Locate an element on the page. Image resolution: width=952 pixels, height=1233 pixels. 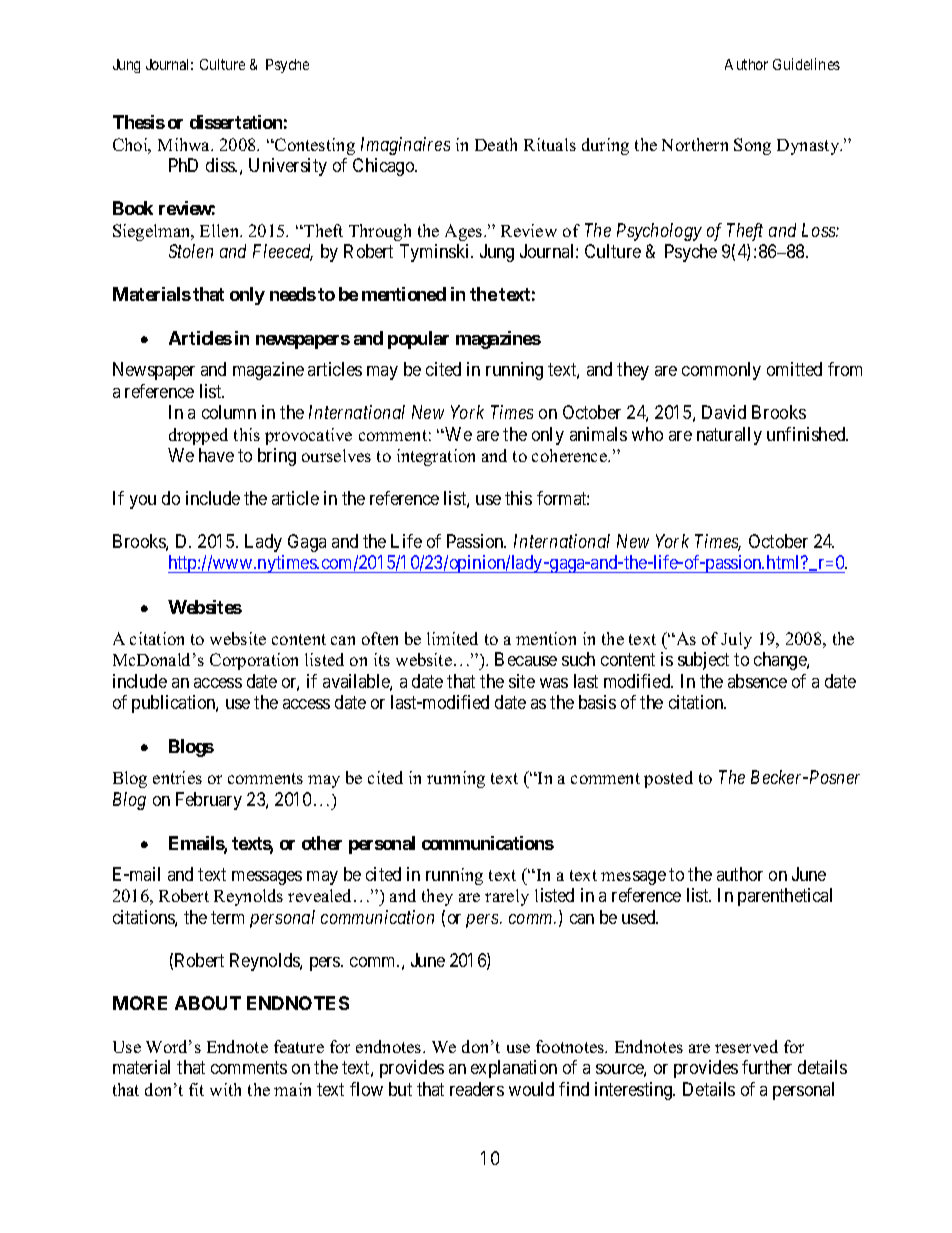
with is located at coordinates (225, 1089).
